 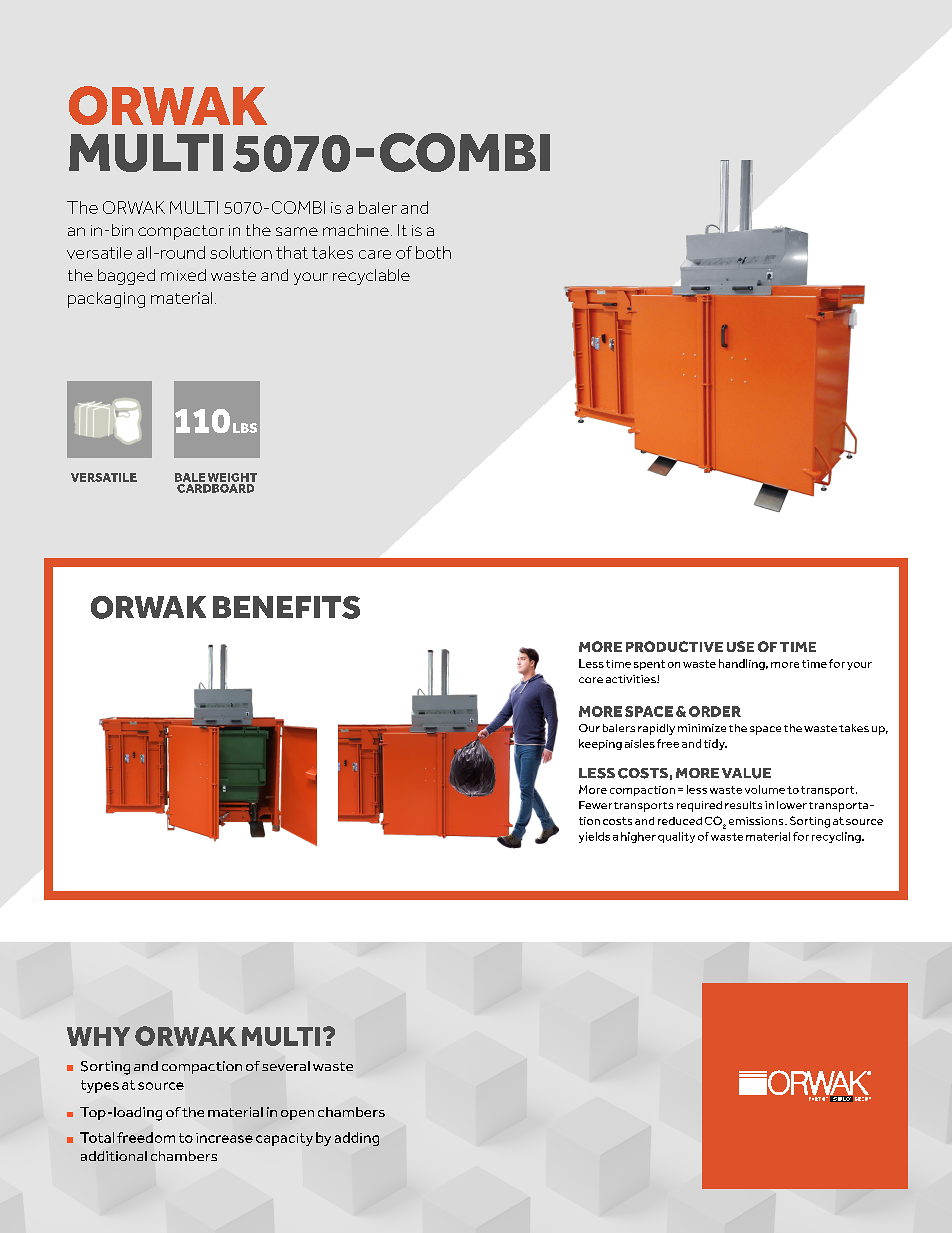 What do you see at coordinates (715, 711) in the image?
I see `ORDER` at bounding box center [715, 711].
